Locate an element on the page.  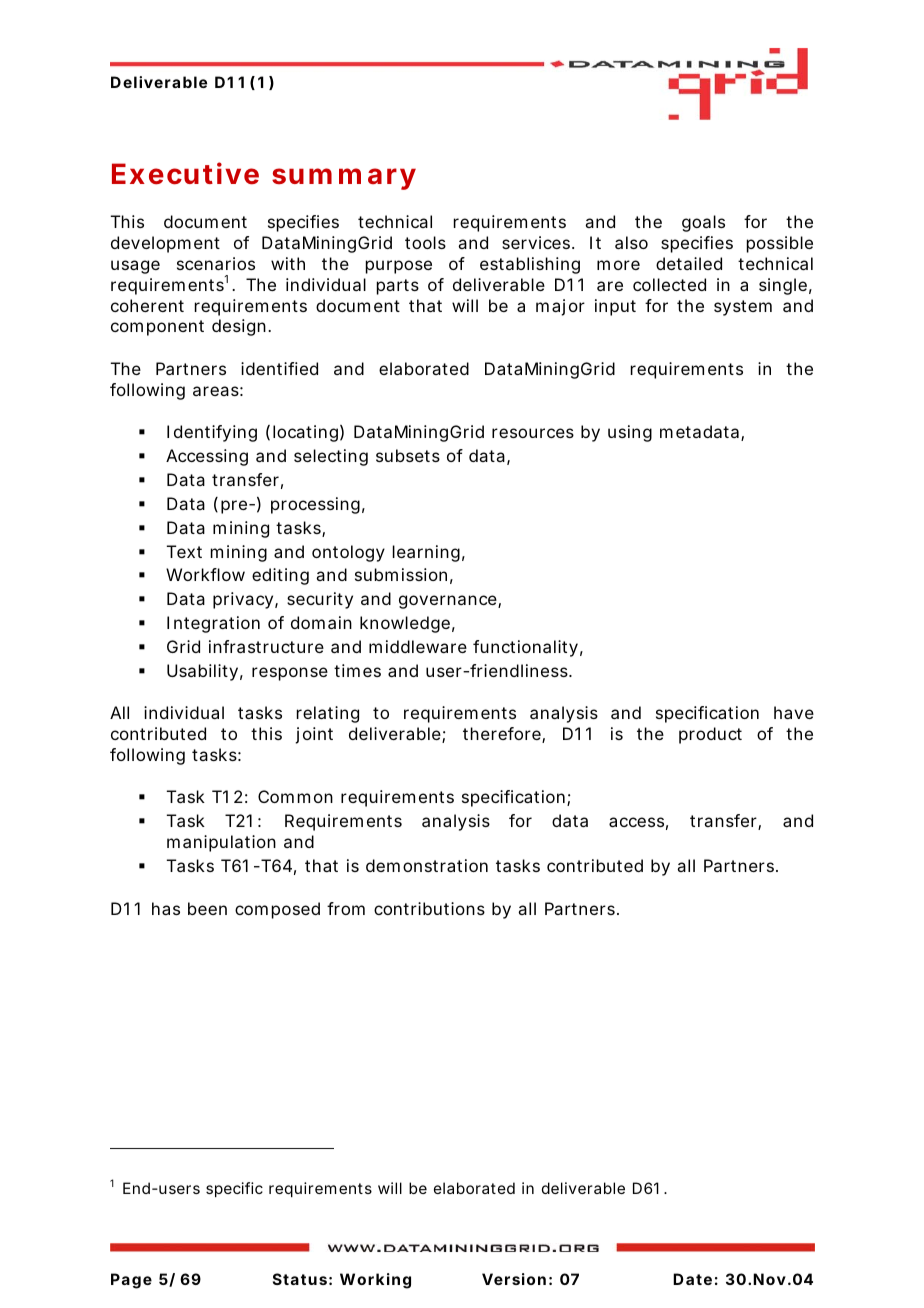
Page is located at coordinates (131, 1281).
